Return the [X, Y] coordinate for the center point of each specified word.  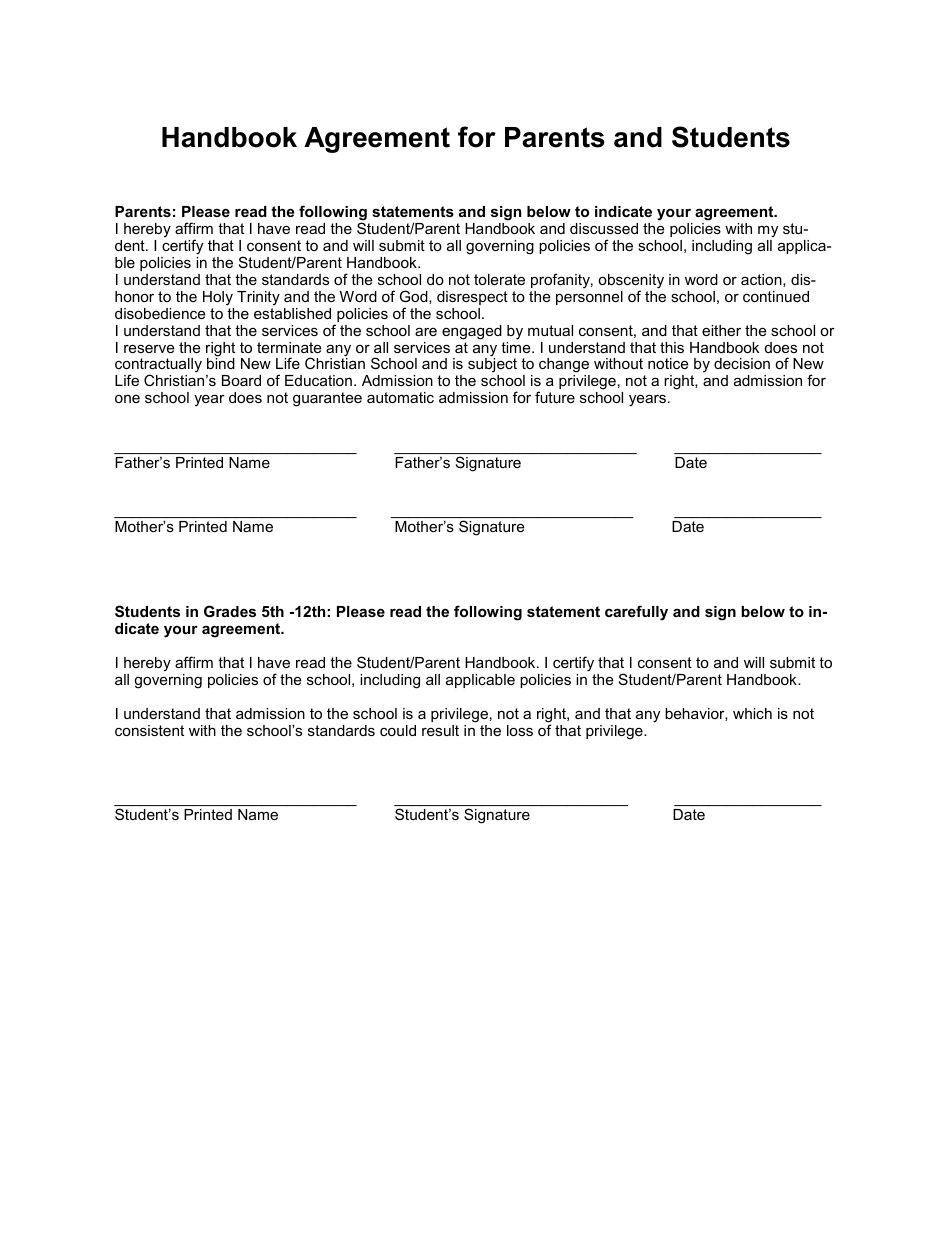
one [127, 399]
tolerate [499, 279]
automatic [400, 397]
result [440, 730]
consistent [149, 730]
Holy [218, 298]
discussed [604, 228]
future [555, 397]
